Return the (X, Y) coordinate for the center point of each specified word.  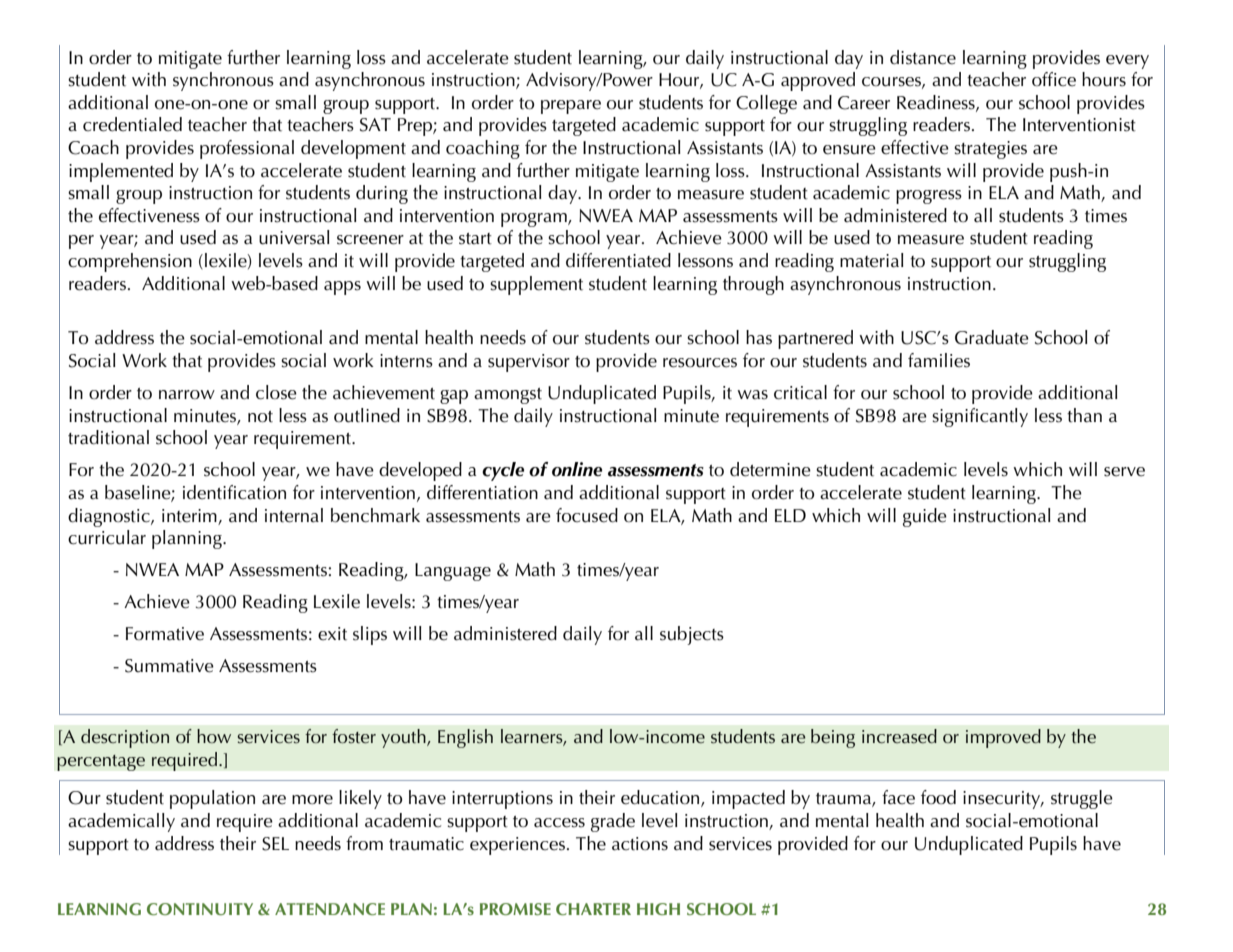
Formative (165, 634)
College (766, 104)
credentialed (132, 124)
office (1054, 79)
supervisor (529, 363)
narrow (187, 395)
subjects (692, 635)
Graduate (992, 337)
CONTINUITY (200, 909)
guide (925, 517)
